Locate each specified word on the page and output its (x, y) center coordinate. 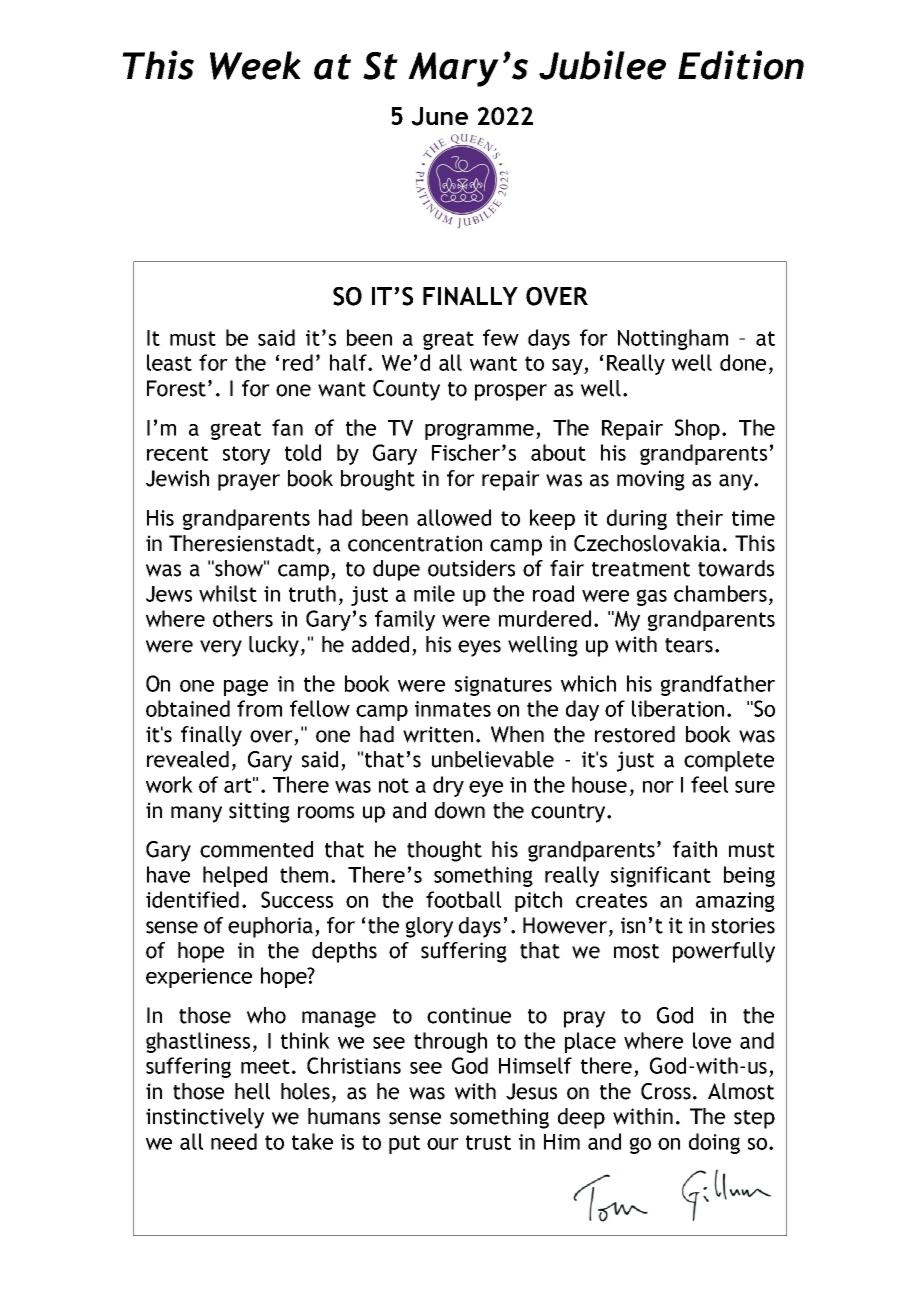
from (259, 708)
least (169, 362)
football (463, 899)
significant (661, 876)
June (439, 116)
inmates (453, 709)
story (246, 455)
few (501, 337)
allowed (454, 517)
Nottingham (673, 339)
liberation (678, 708)
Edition (741, 65)
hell (252, 1091)
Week (255, 65)
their (699, 517)
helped (235, 876)
